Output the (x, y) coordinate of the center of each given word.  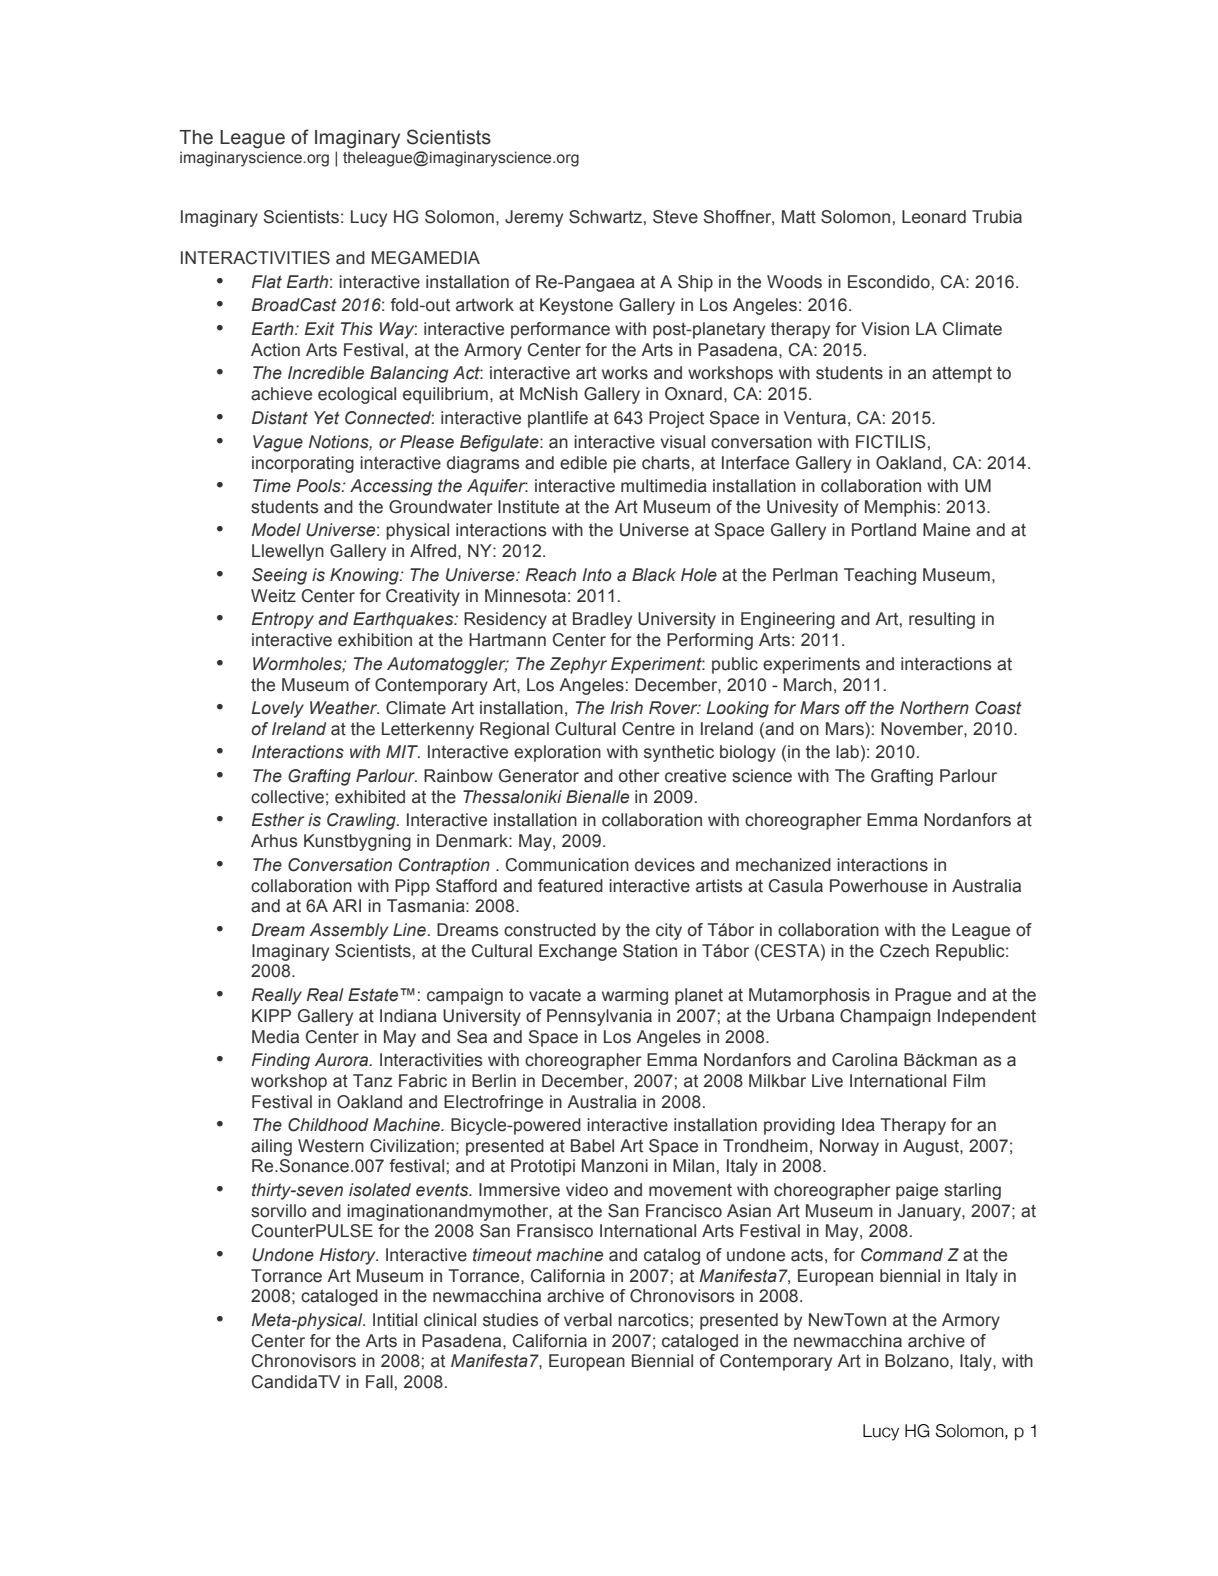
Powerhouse (879, 886)
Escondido (889, 282)
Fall (379, 1382)
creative (695, 776)
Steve (675, 217)
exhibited (370, 797)
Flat (267, 282)
